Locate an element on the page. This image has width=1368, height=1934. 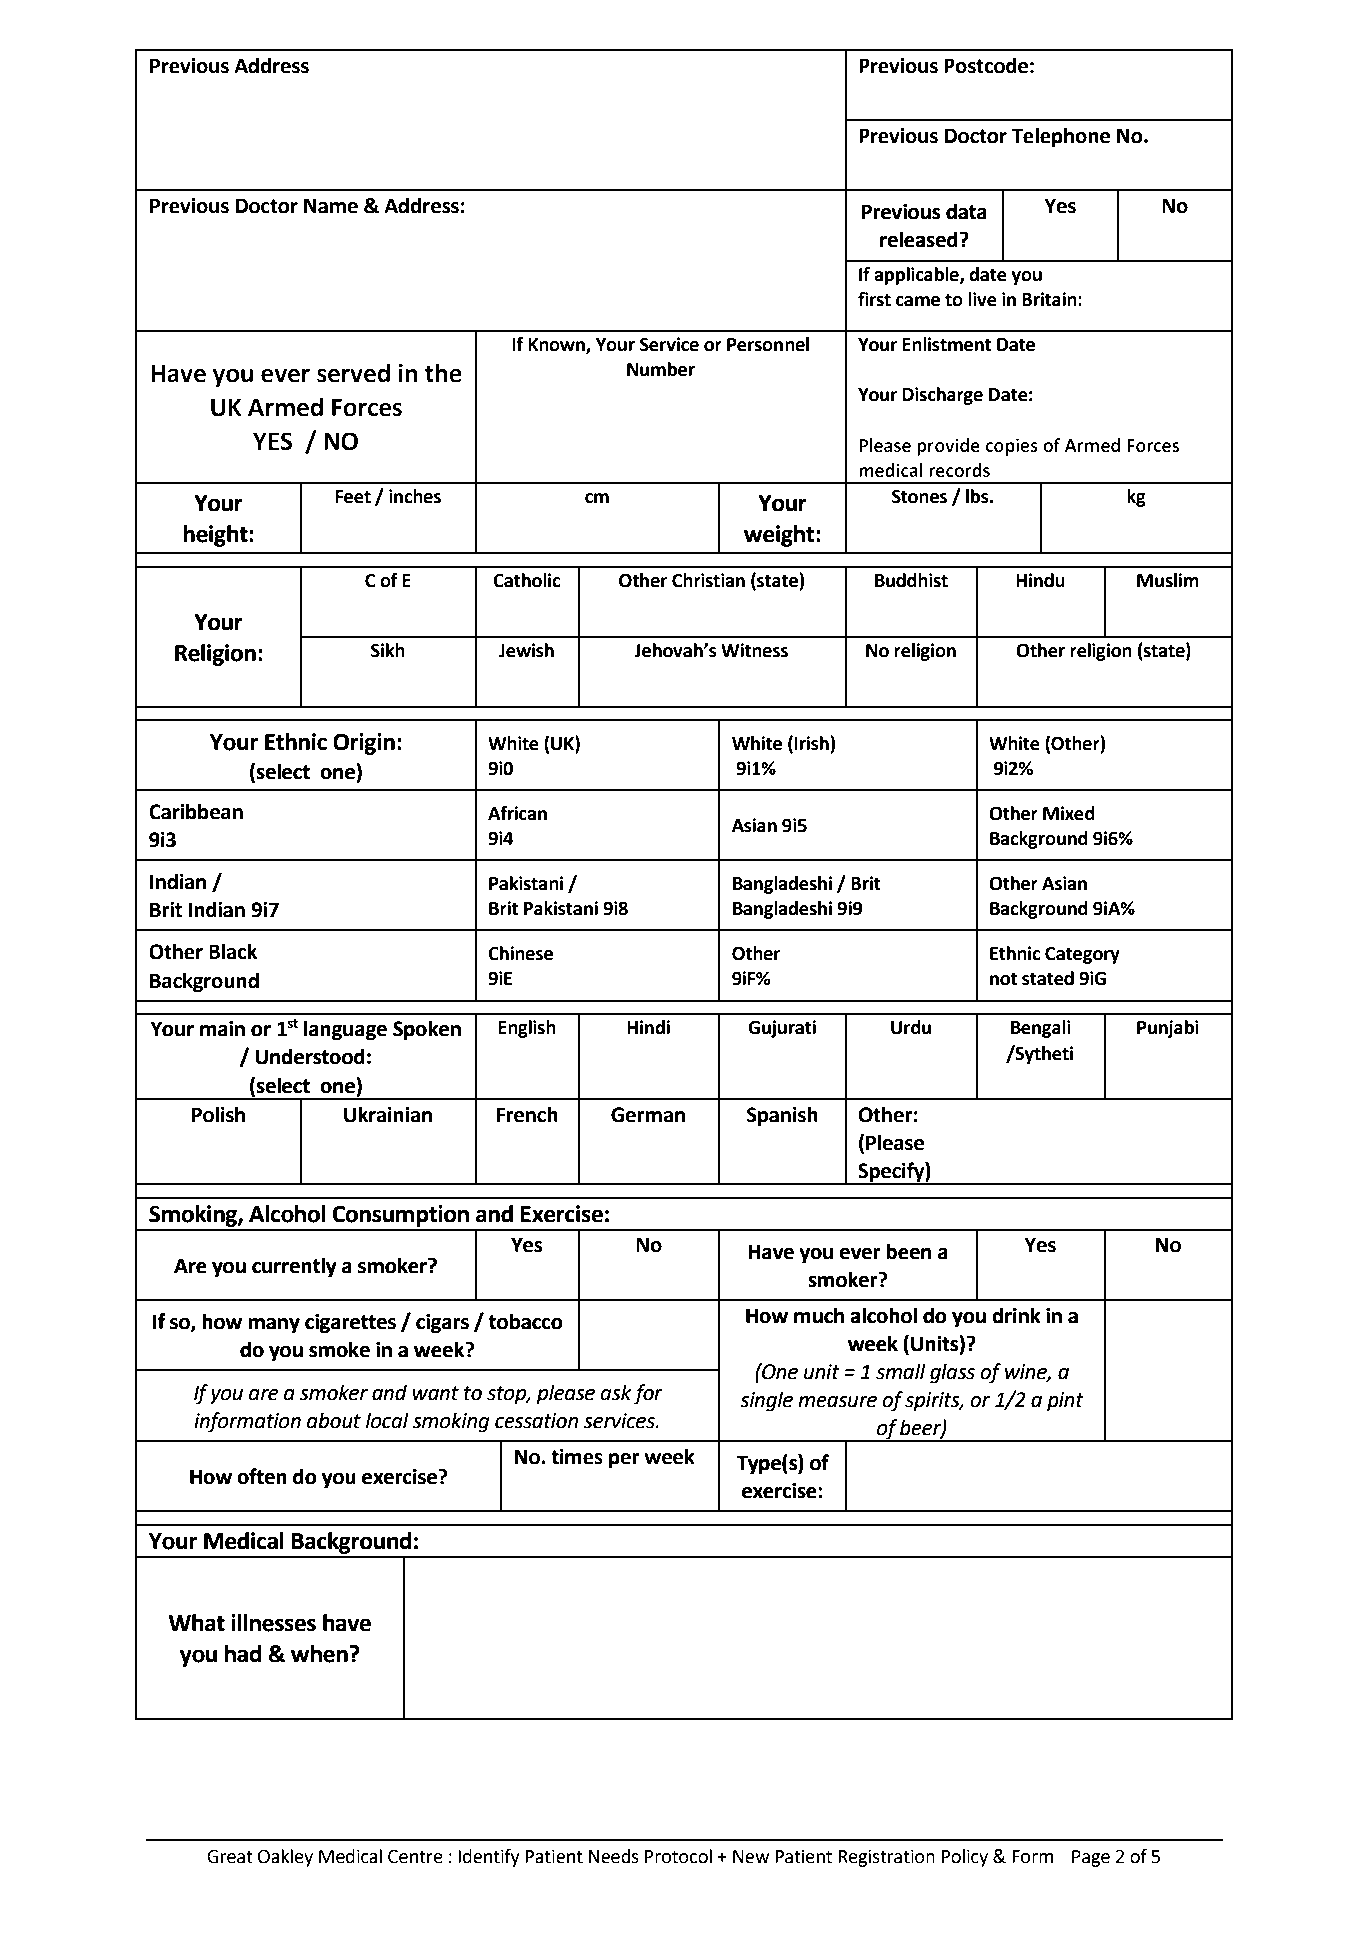
Name is located at coordinates (331, 206).
